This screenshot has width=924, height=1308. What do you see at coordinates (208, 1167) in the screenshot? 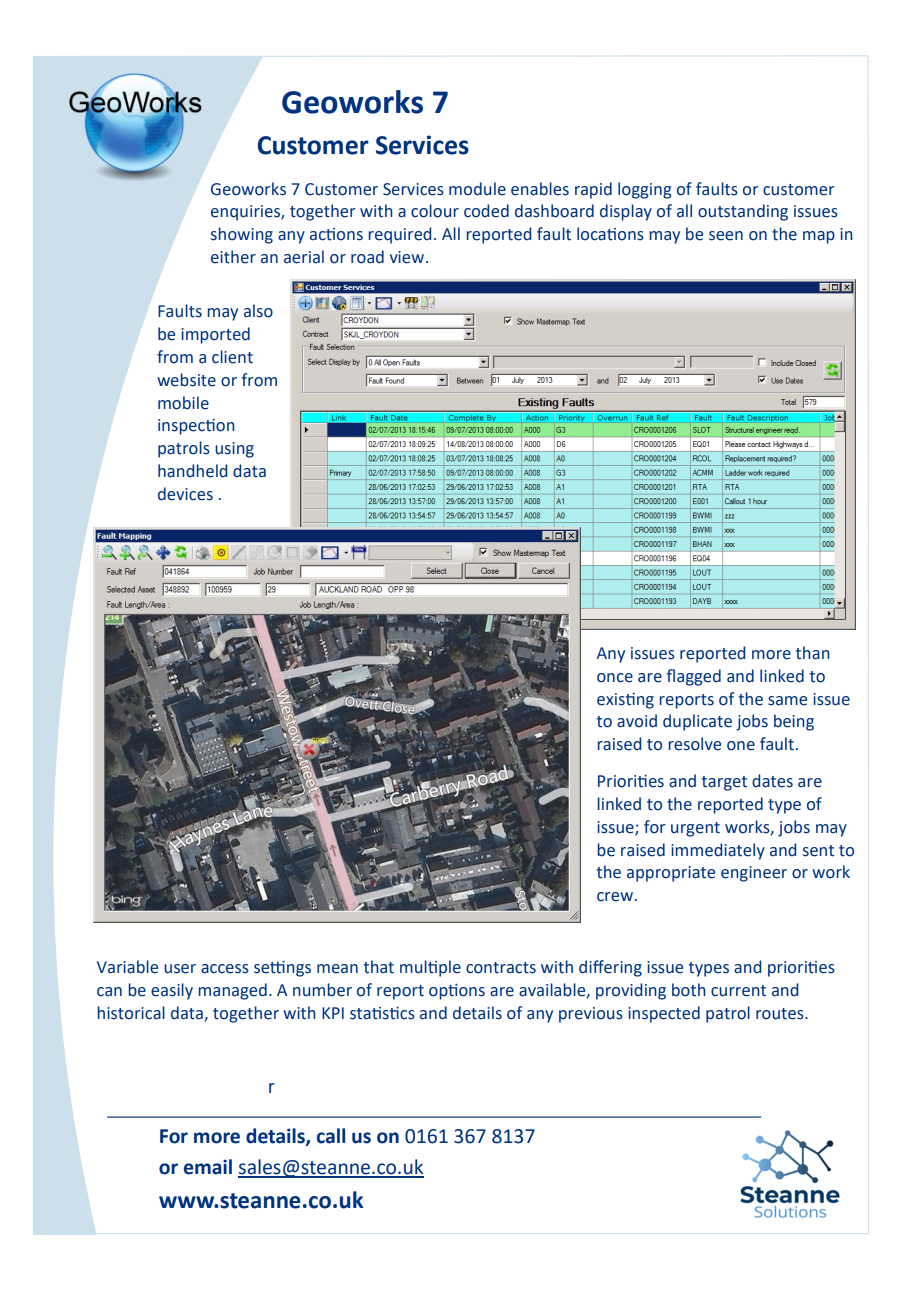
I see `email` at bounding box center [208, 1167].
